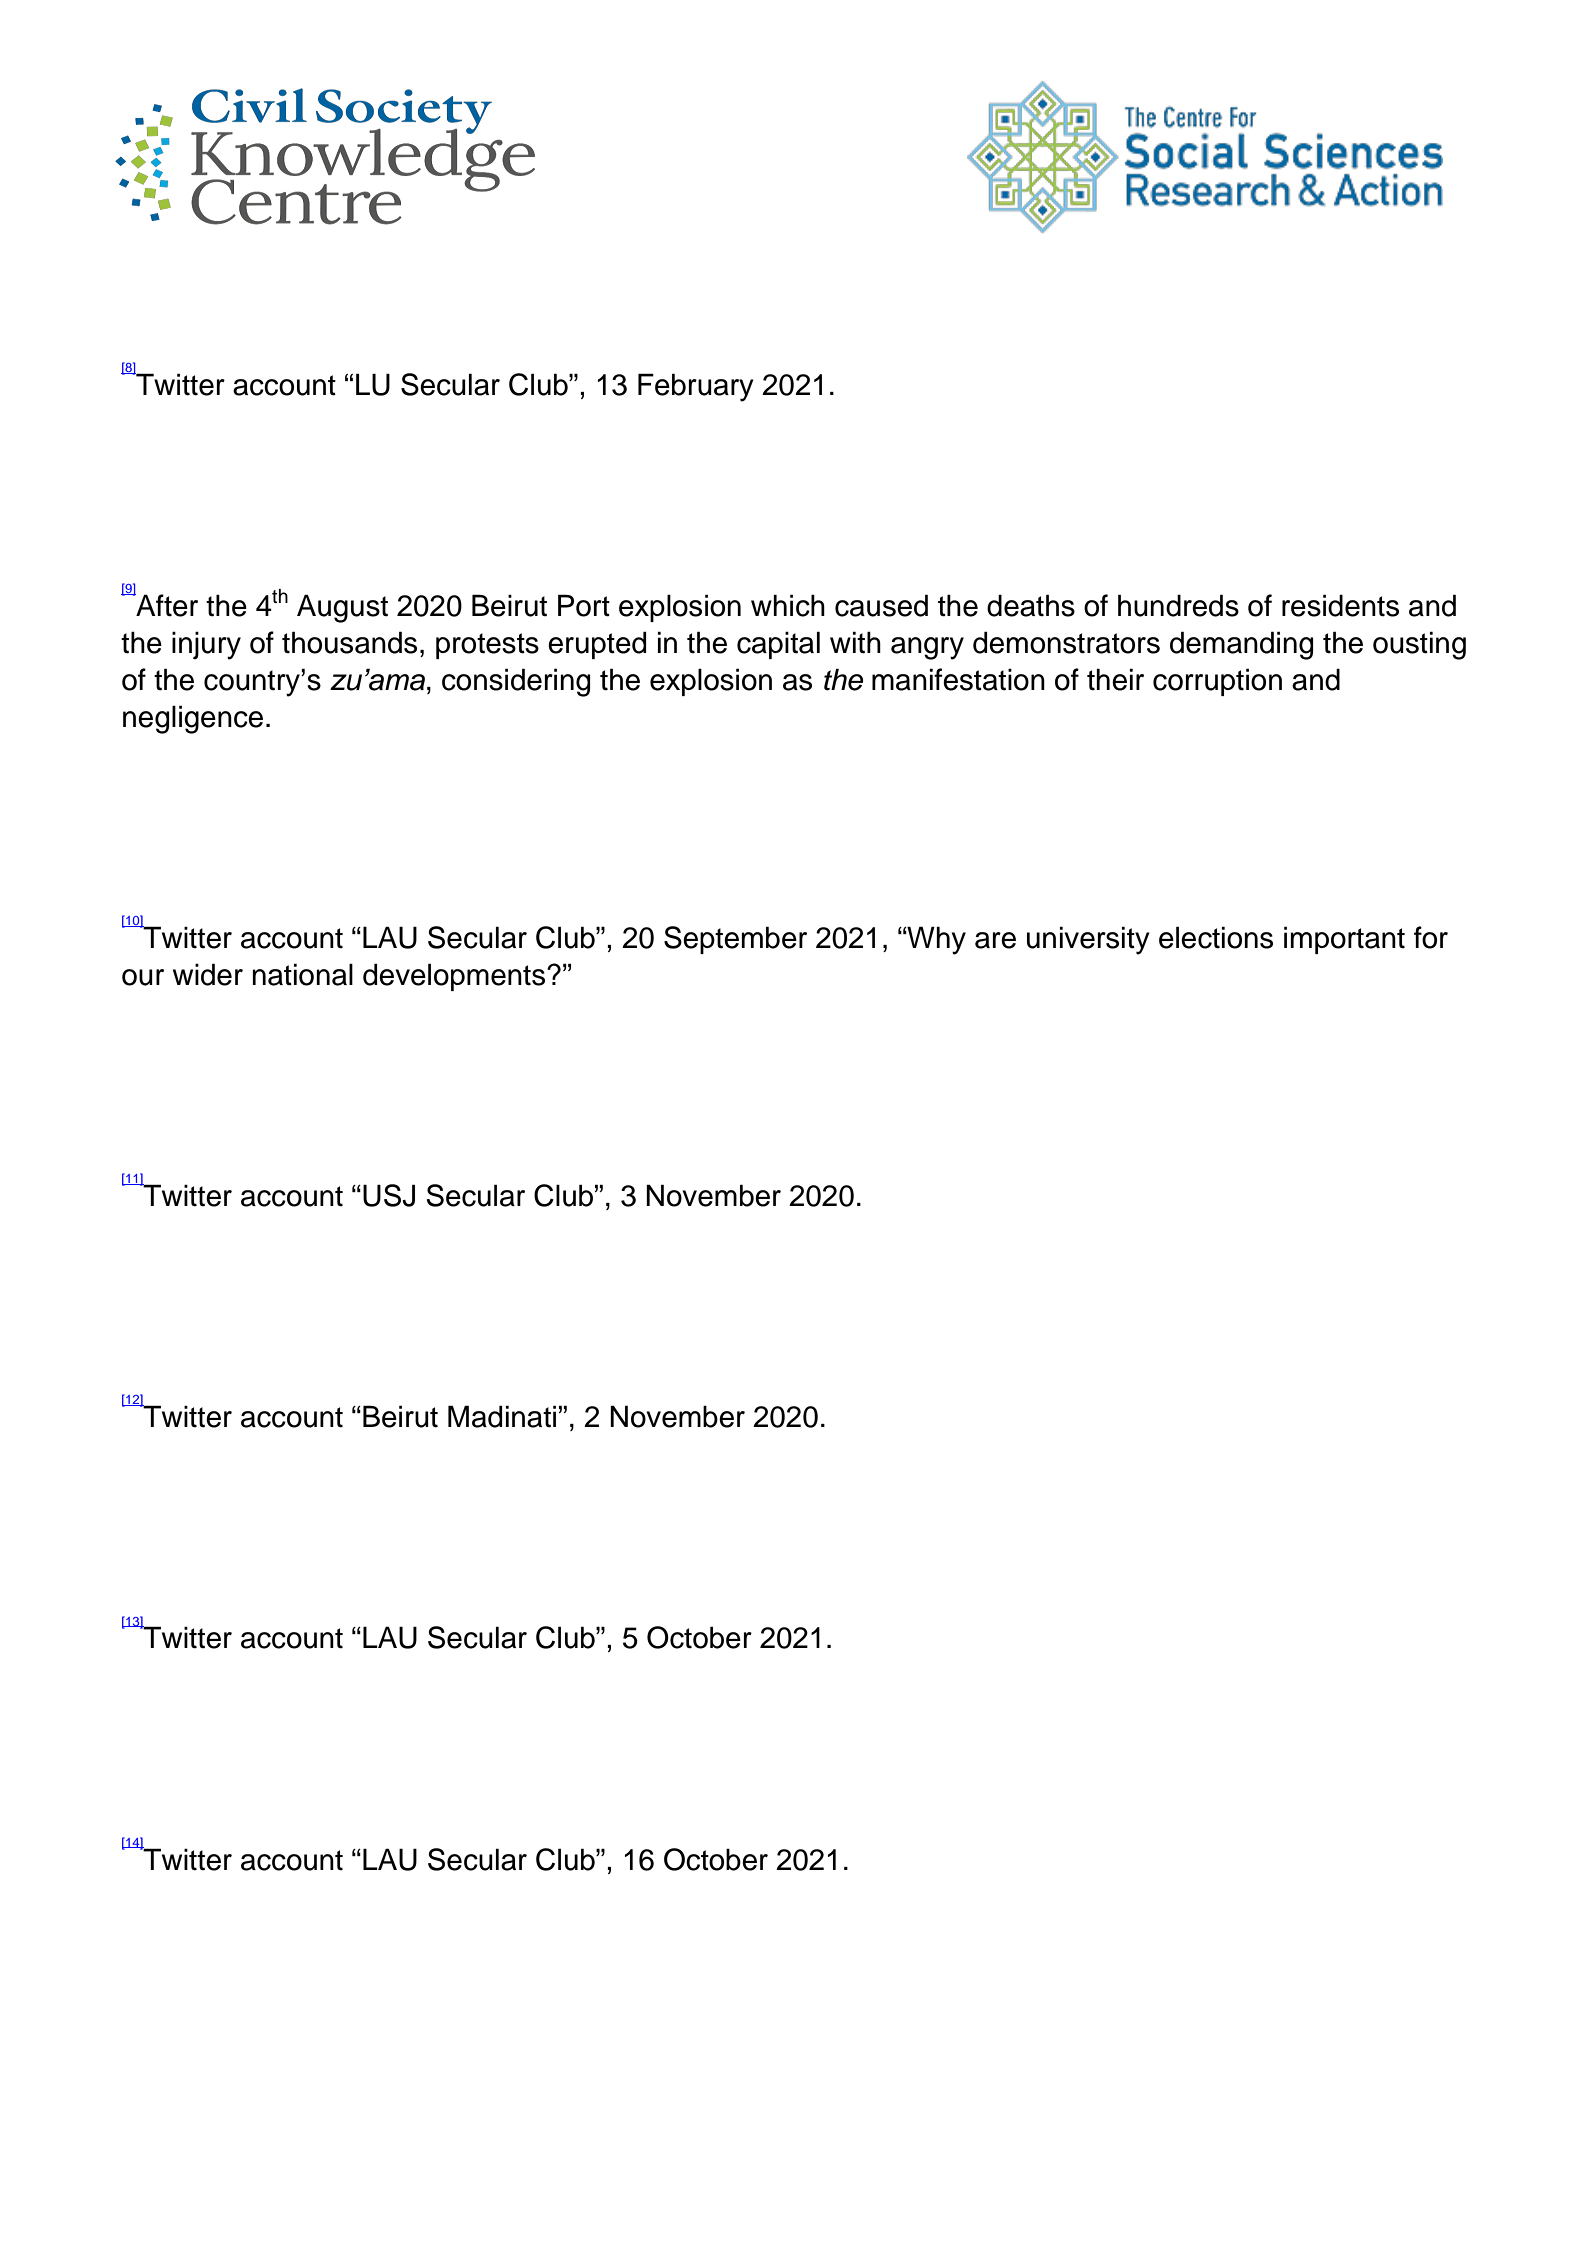 This screenshot has height=2257, width=1596. I want to click on elections, so click(1216, 937).
